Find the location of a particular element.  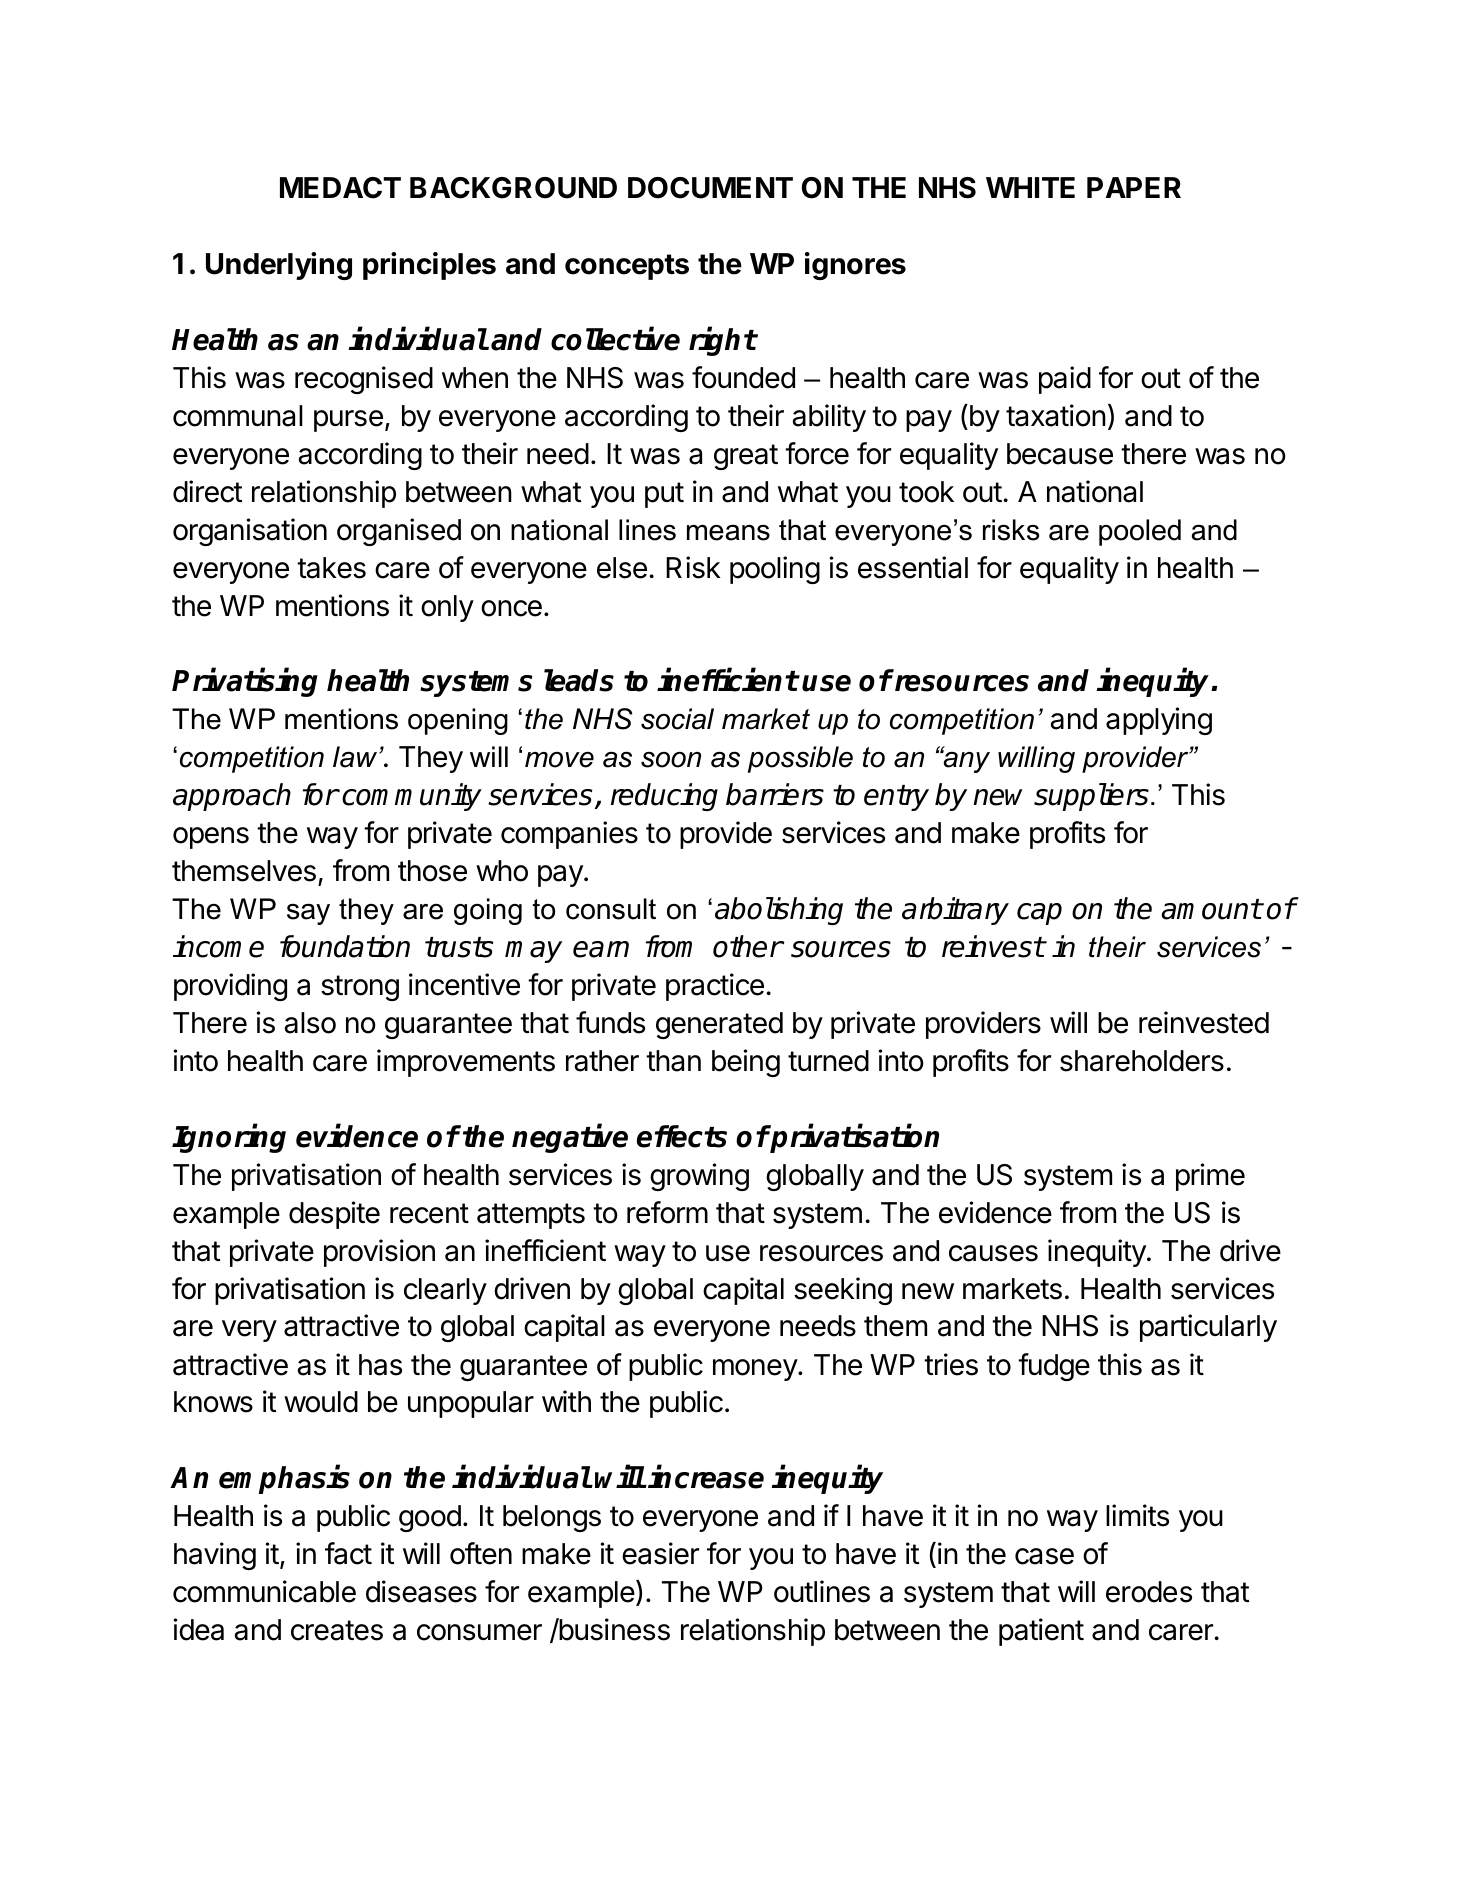

despite is located at coordinates (334, 1215).
